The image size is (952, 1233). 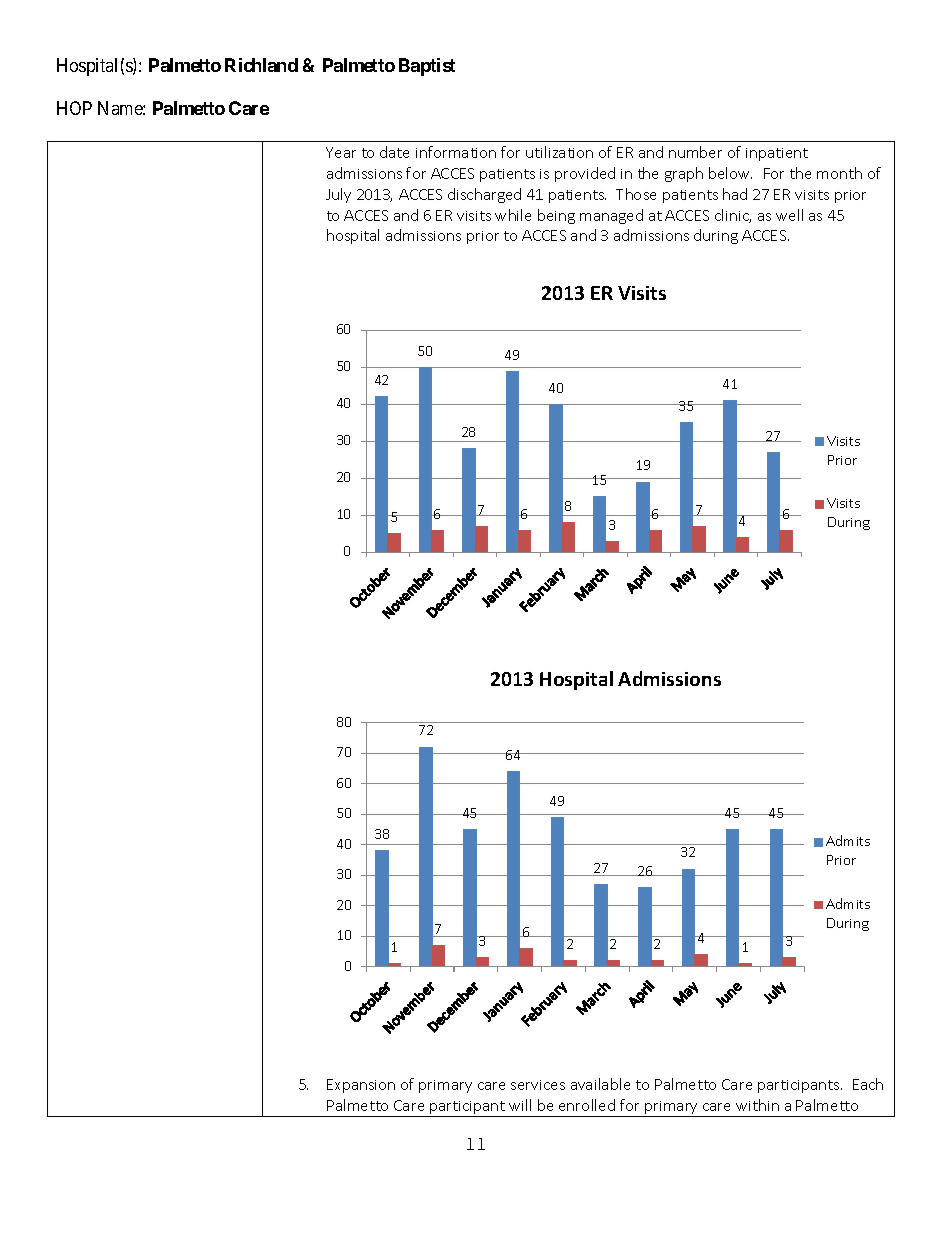 I want to click on inpatient, so click(x=777, y=154).
